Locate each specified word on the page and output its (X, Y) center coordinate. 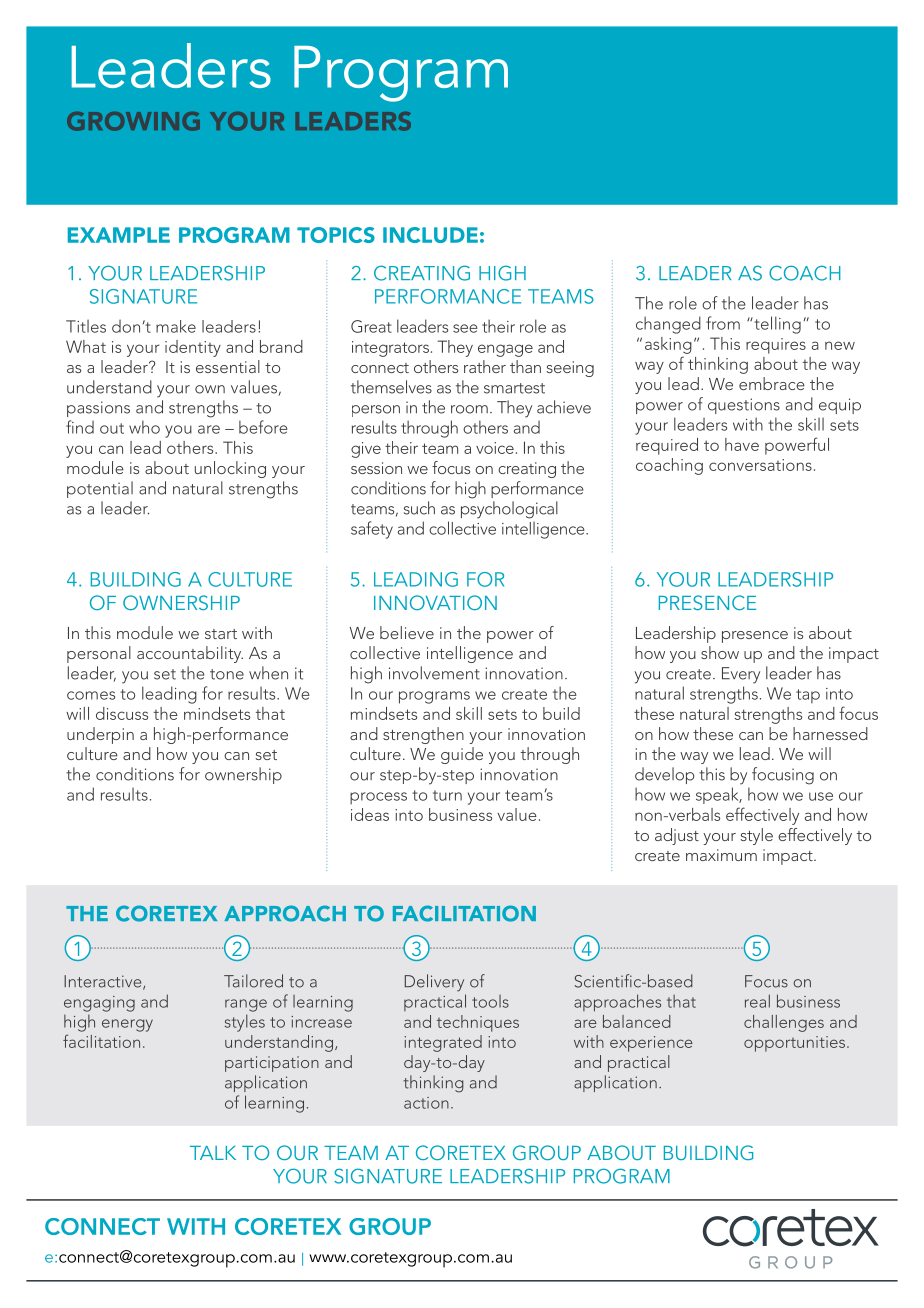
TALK (213, 1153)
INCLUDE (430, 235)
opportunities (794, 1044)
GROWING (133, 121)
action (426, 1103)
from (723, 323)
